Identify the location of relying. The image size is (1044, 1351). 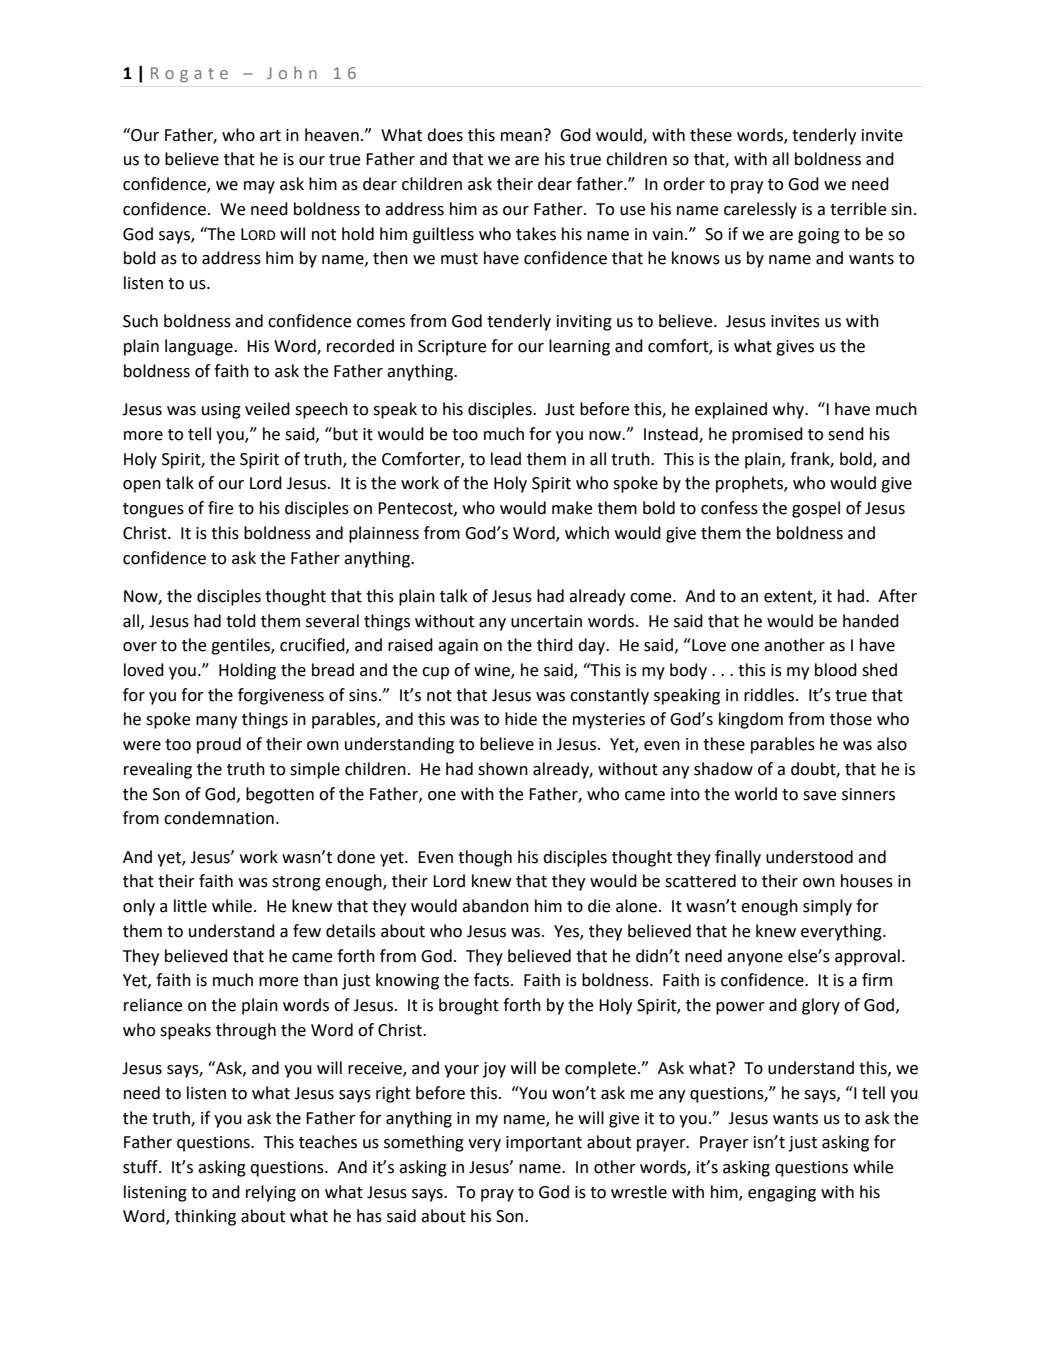
(271, 1193).
